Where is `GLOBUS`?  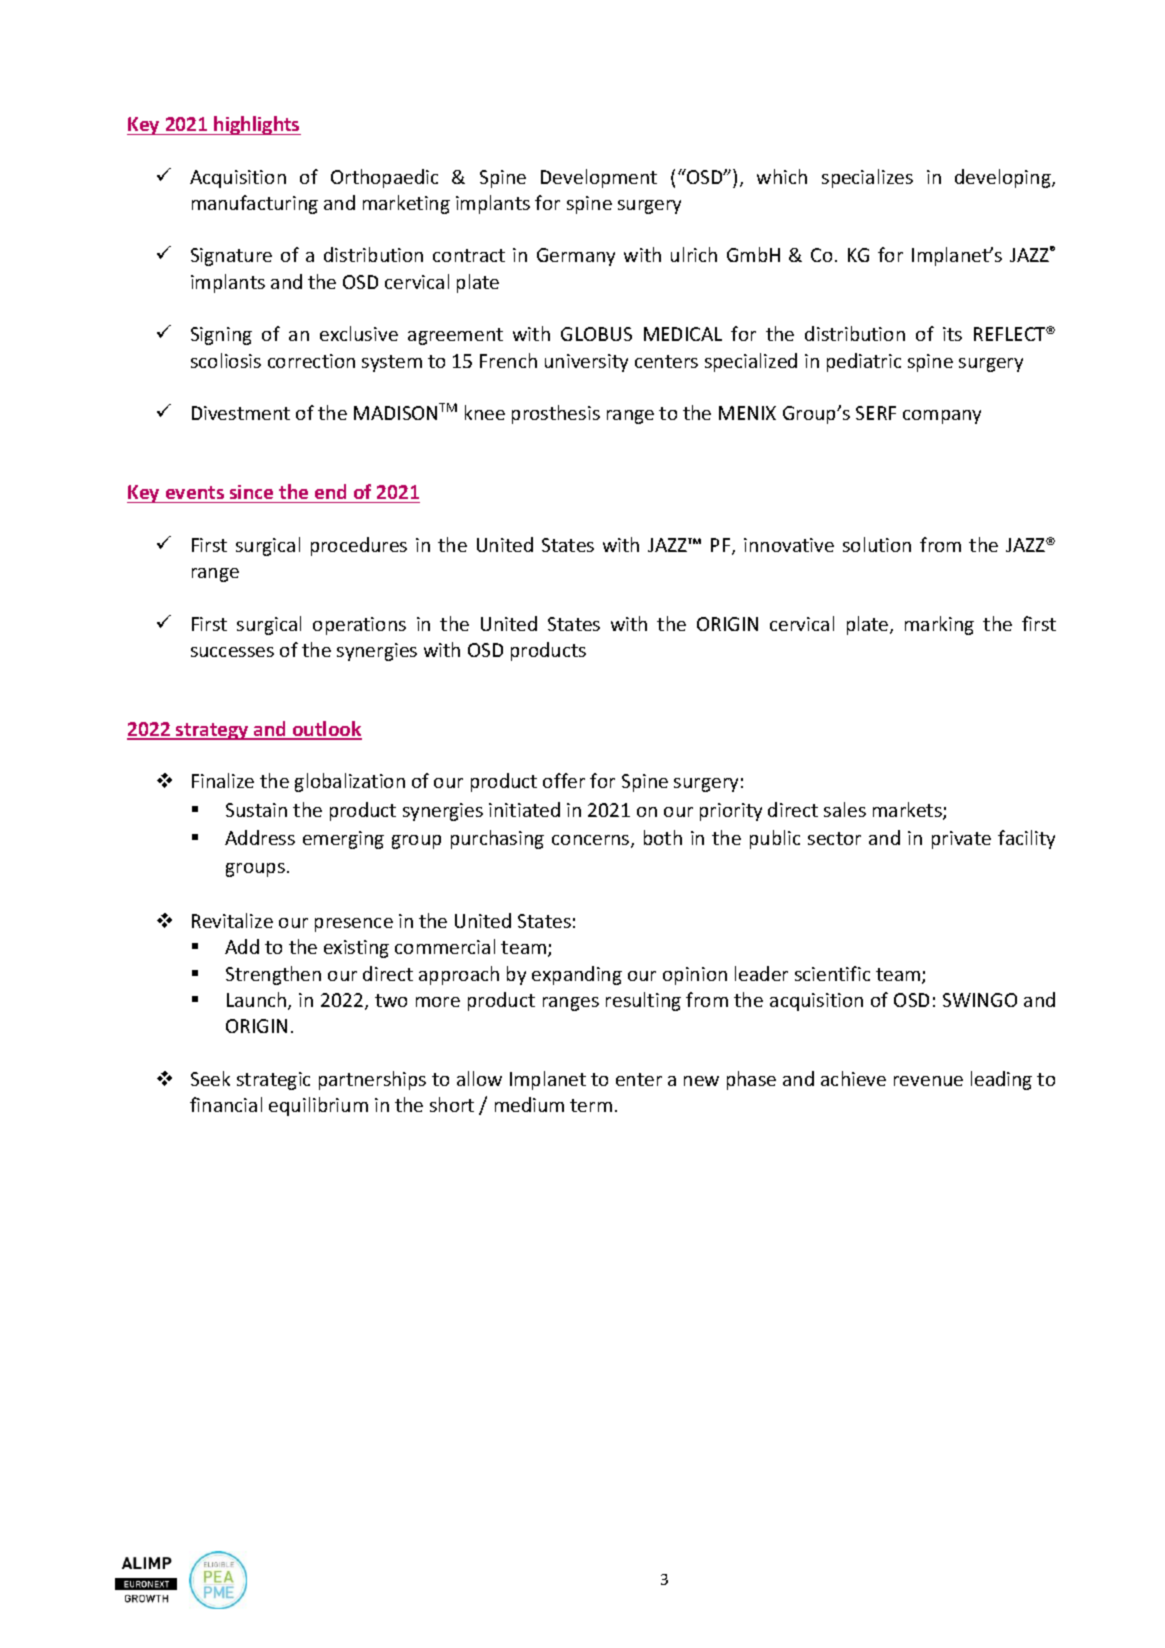
GLOBUS is located at coordinates (596, 334).
